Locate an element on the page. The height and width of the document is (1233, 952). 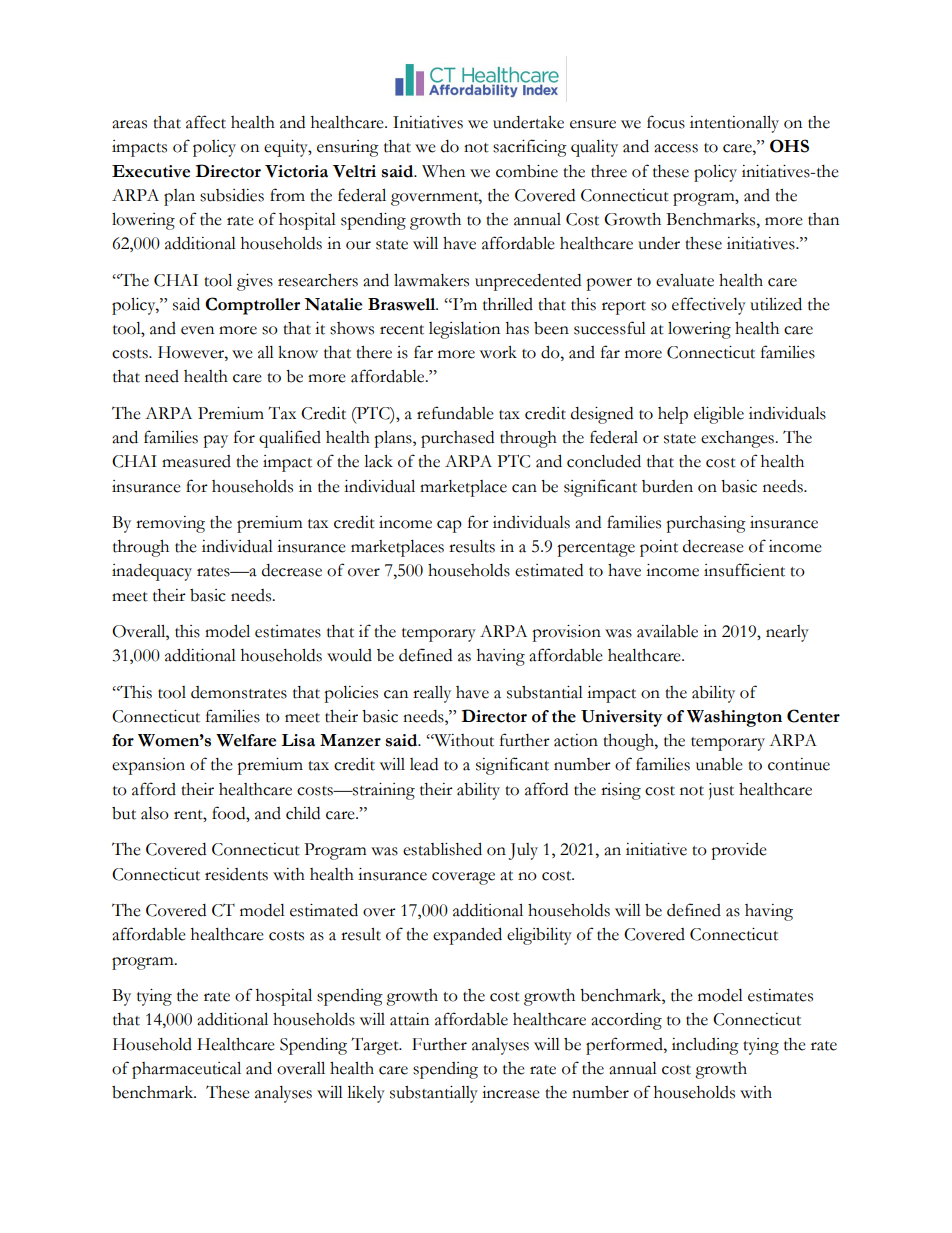
increase is located at coordinates (511, 1092).
